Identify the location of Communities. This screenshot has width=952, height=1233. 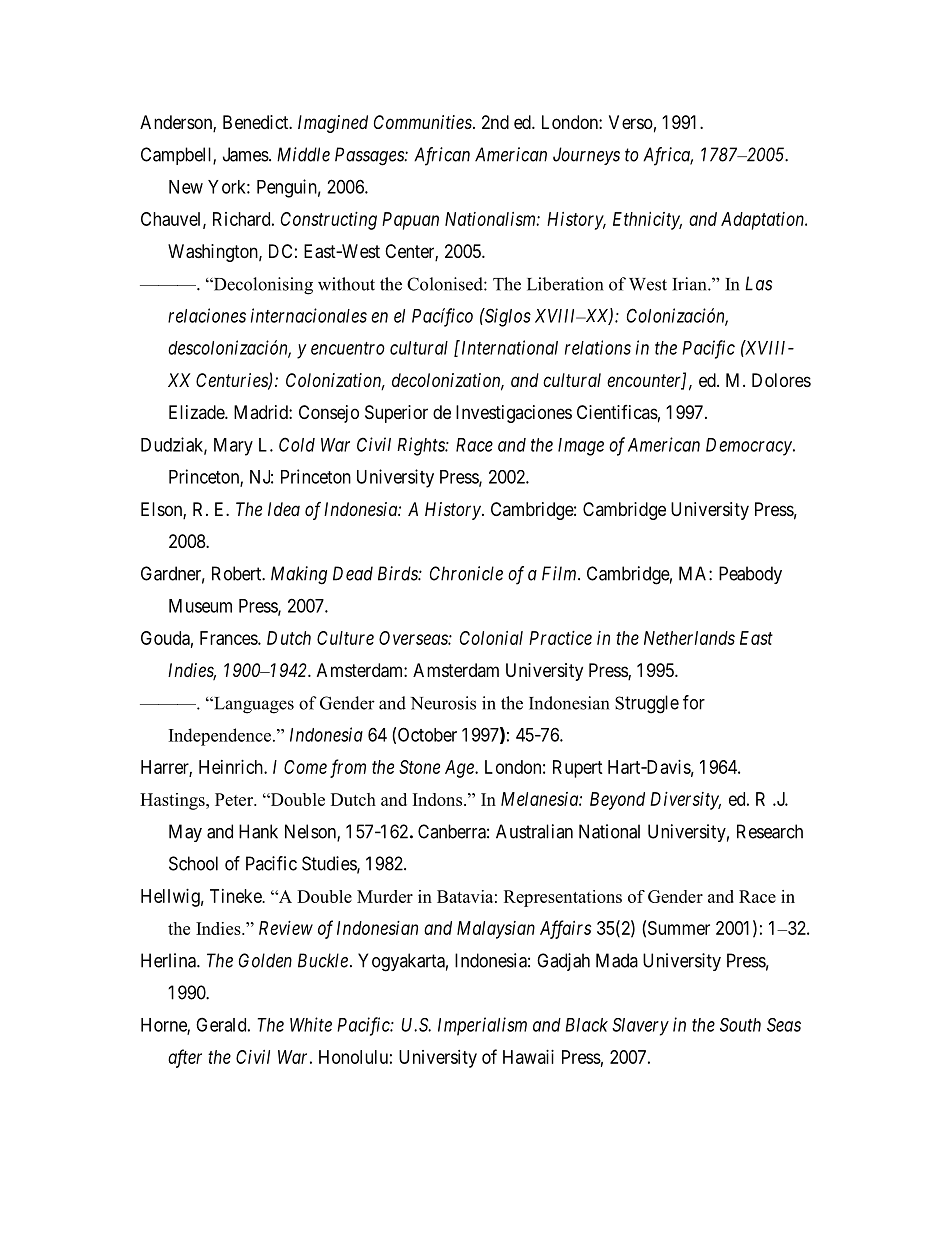
(423, 122).
